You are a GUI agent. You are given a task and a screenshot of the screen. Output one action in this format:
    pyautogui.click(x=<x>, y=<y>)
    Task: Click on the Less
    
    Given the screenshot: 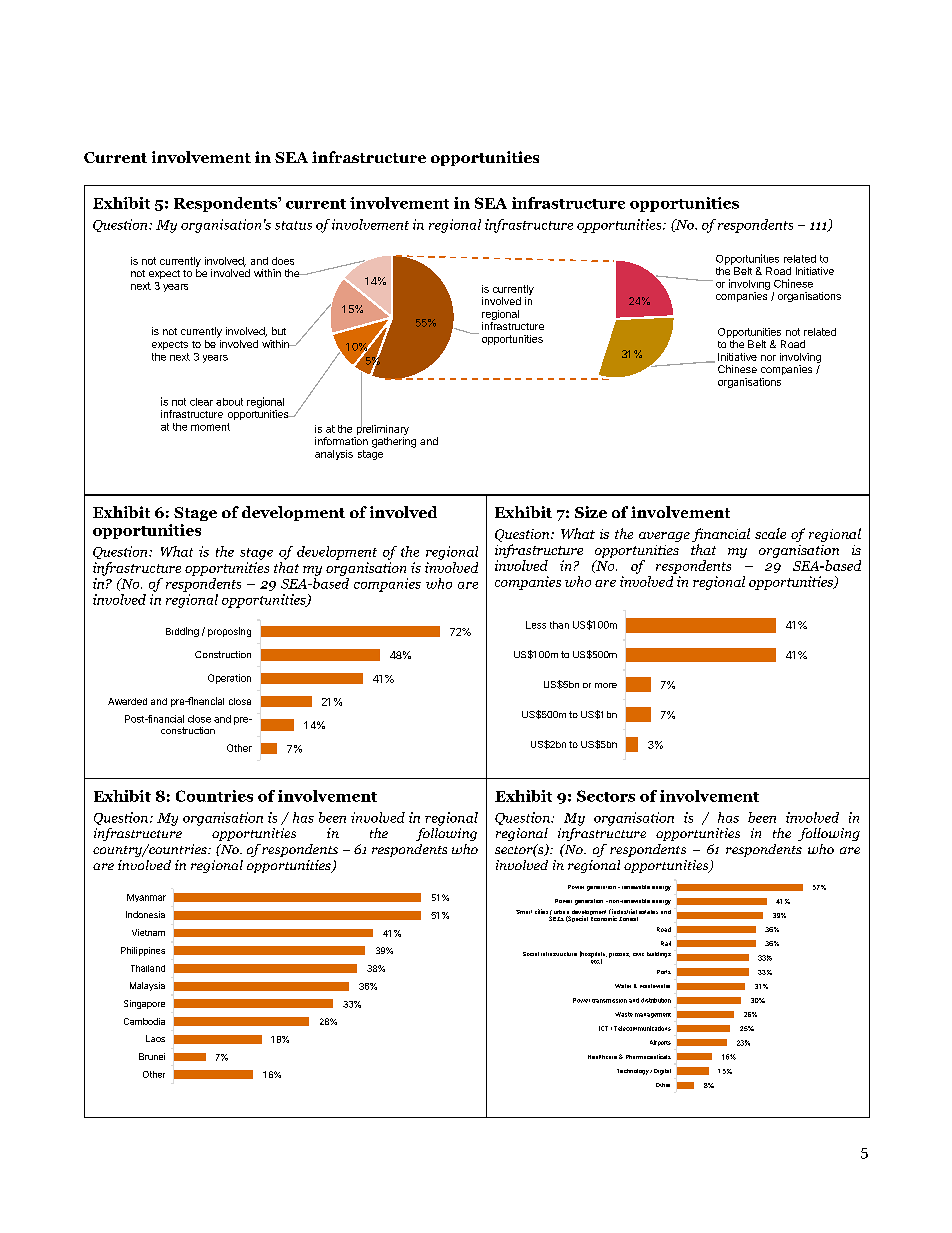 What is the action you would take?
    pyautogui.click(x=536, y=625)
